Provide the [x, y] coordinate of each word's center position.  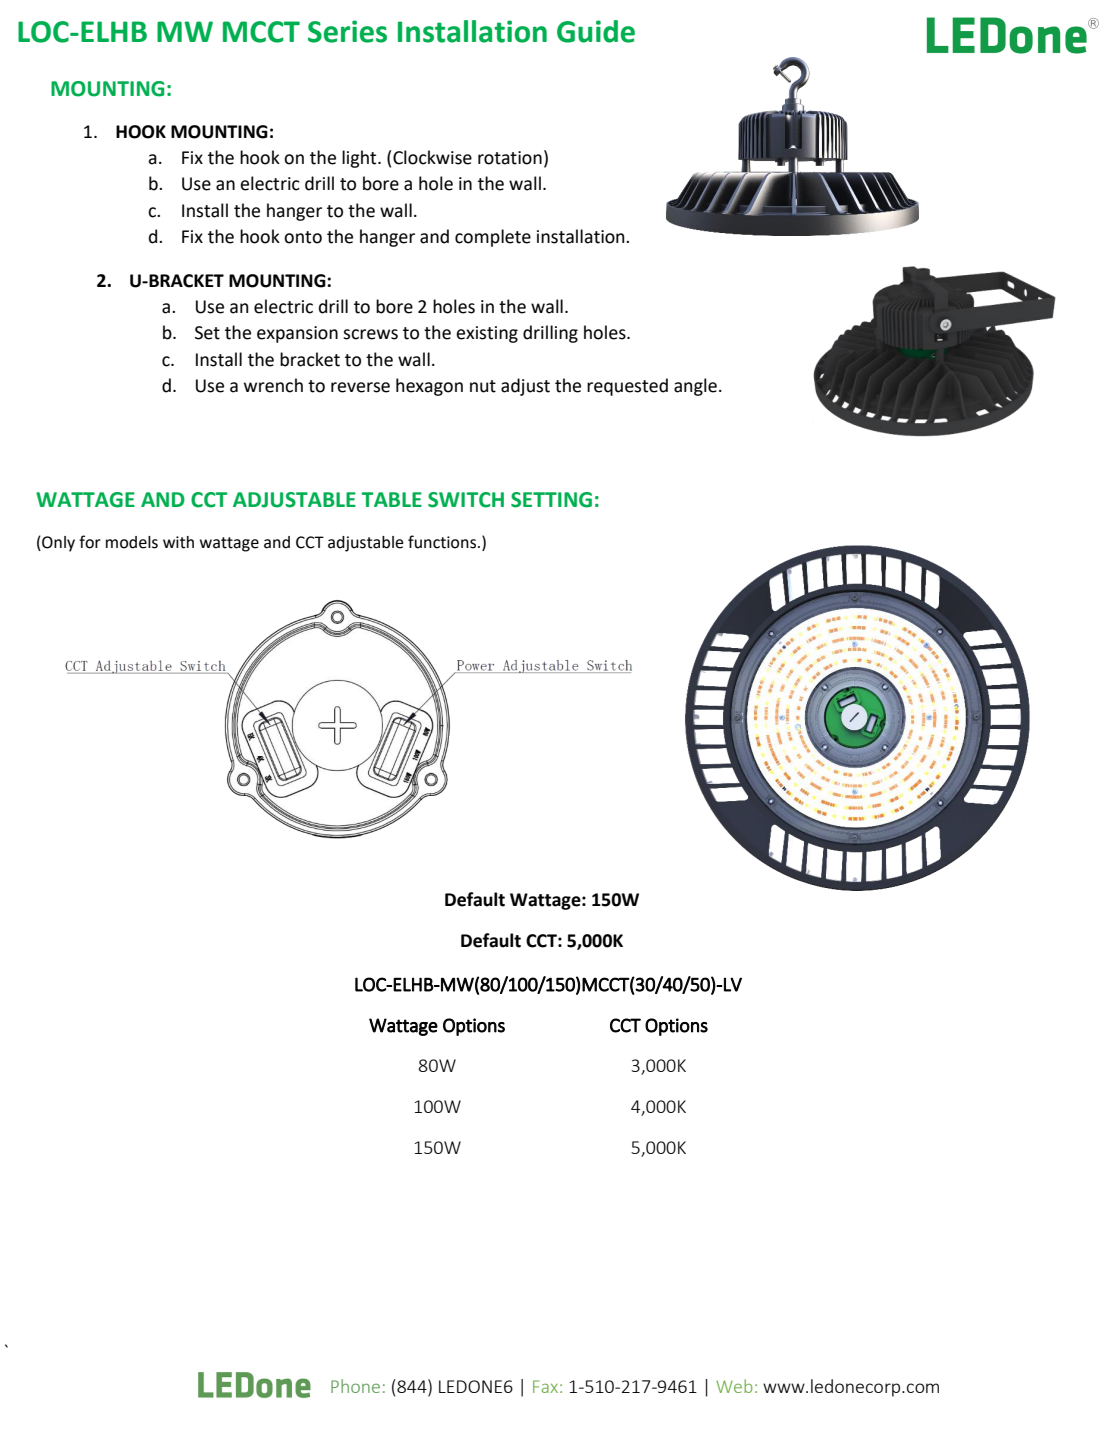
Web [734, 1386]
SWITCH [466, 500]
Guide [596, 31]
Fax [545, 1386]
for [90, 542]
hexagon [429, 387]
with [178, 542]
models [132, 542]
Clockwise [432, 157]
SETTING [551, 500]
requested [627, 387]
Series [347, 31]
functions [443, 542]
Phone [355, 1386]
